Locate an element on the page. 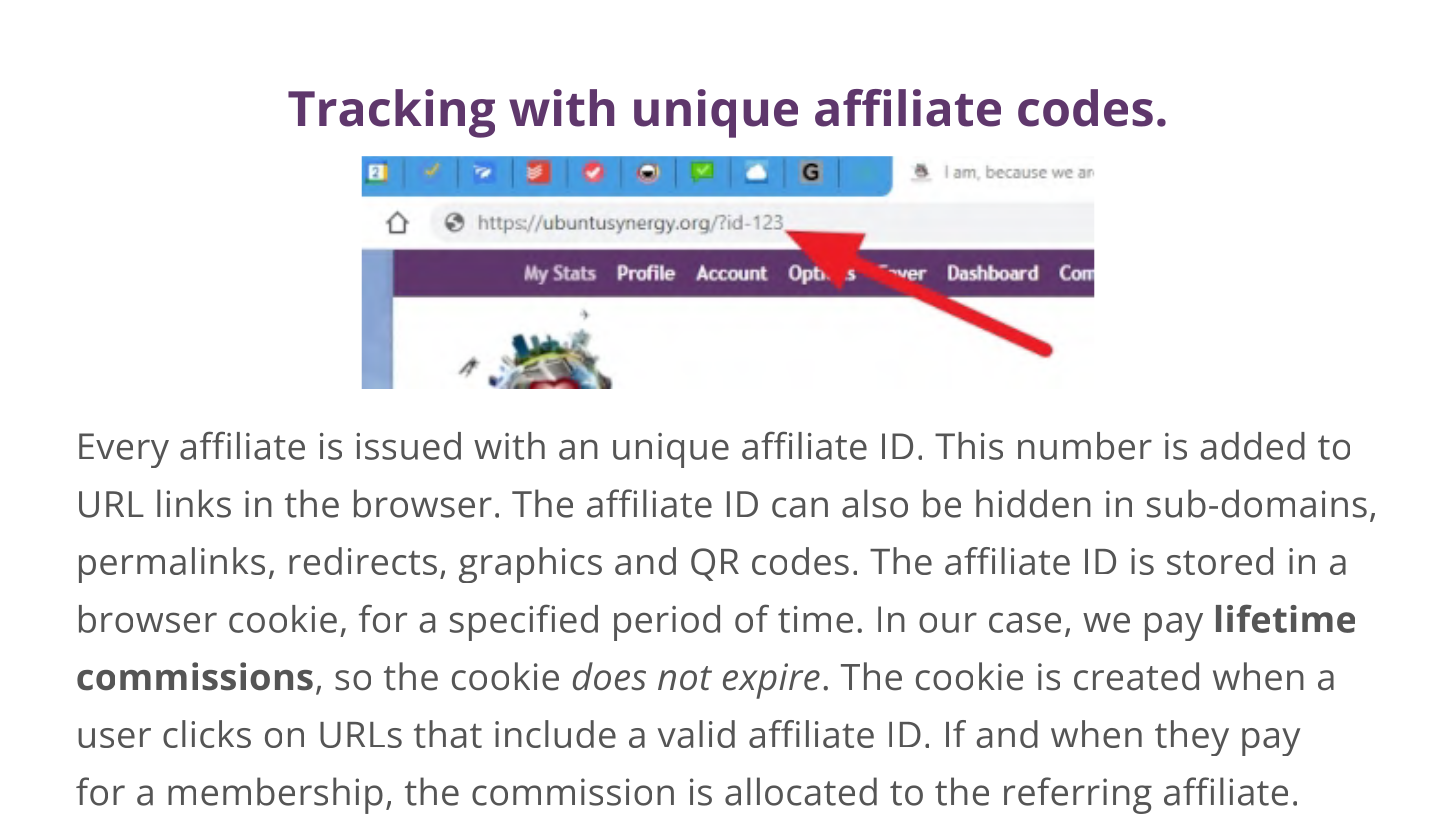 Image resolution: width=1456 pixels, height=819 pixels. Tracking is located at coordinates (391, 113).
